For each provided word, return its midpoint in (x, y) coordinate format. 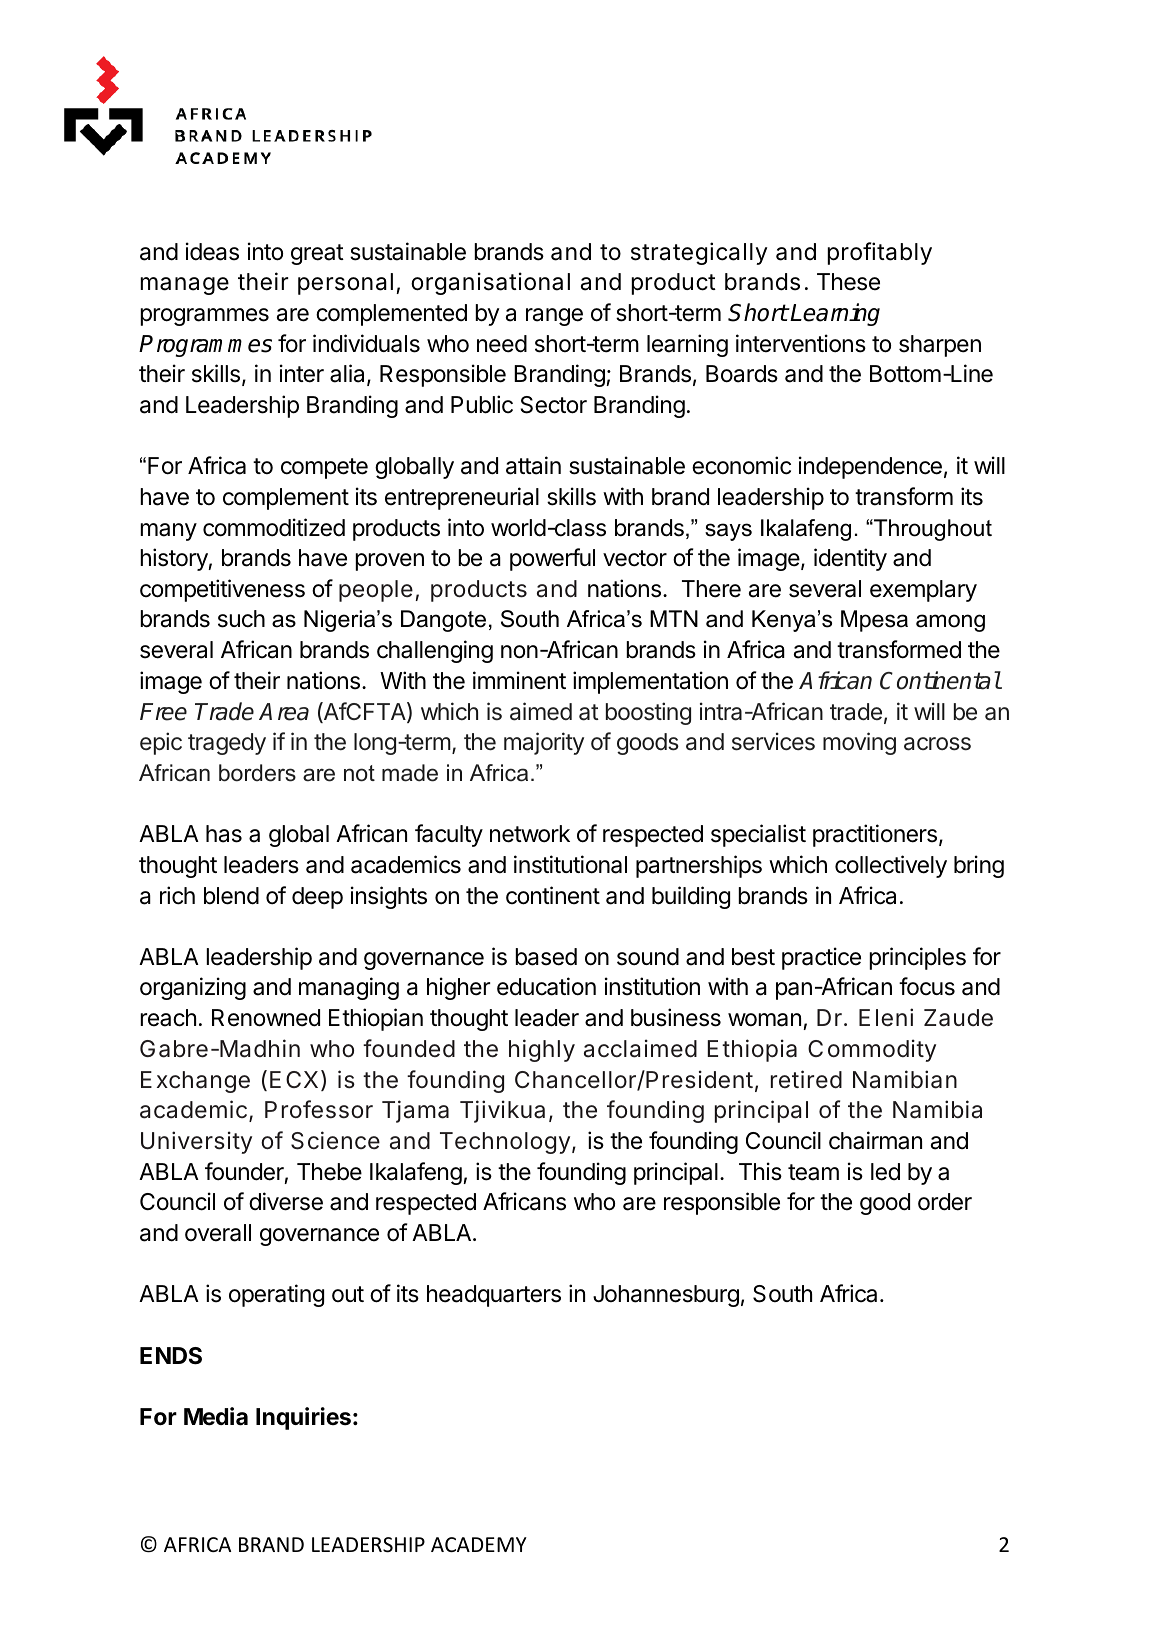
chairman (875, 1140)
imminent (519, 680)
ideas (212, 251)
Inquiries (303, 1418)
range (554, 317)
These (848, 282)
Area (284, 712)
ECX (294, 1079)
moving (859, 743)
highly (542, 1050)
